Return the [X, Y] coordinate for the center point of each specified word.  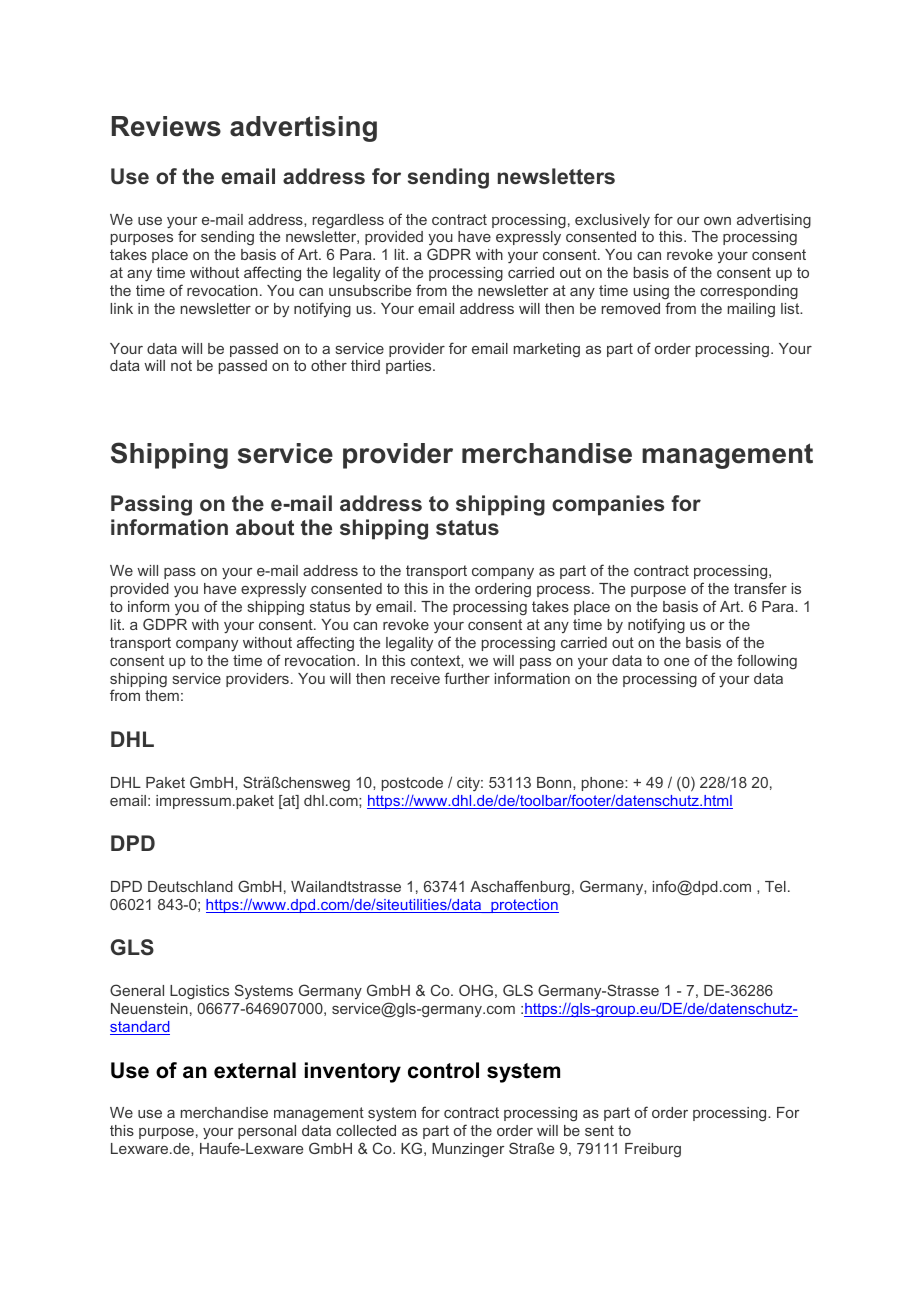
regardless [348, 221]
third [365, 365]
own [717, 221]
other [329, 365]
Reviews [166, 126]
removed [631, 308]
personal [267, 1132]
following [767, 661]
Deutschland [190, 886]
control [443, 1070]
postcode [412, 784]
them [162, 695]
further [467, 678]
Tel [775, 886]
